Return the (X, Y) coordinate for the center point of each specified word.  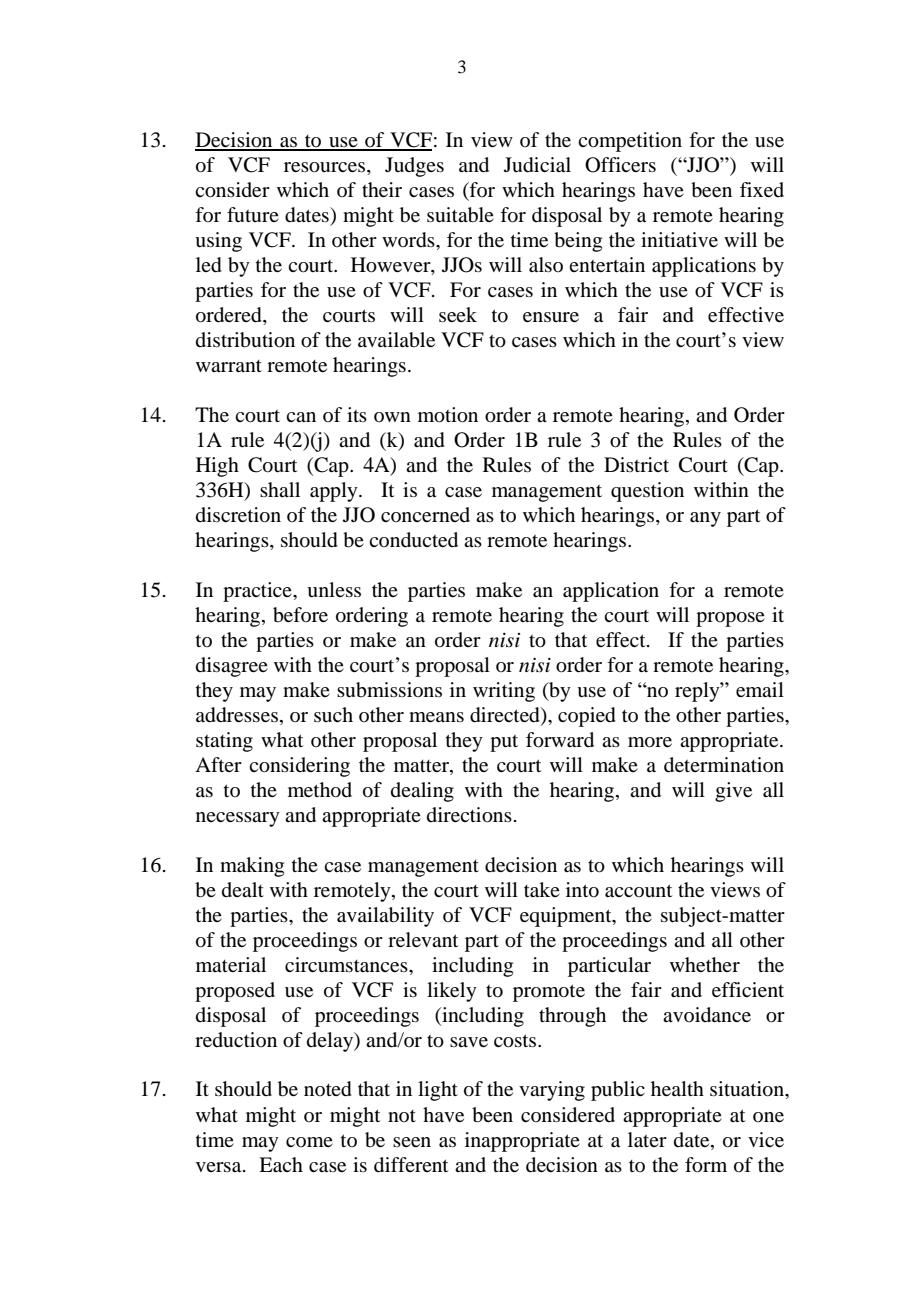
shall (280, 489)
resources (326, 167)
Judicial (537, 165)
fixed (762, 189)
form (706, 1165)
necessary (238, 819)
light (438, 1091)
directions (469, 815)
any (705, 519)
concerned (425, 514)
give (733, 792)
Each (281, 1165)
